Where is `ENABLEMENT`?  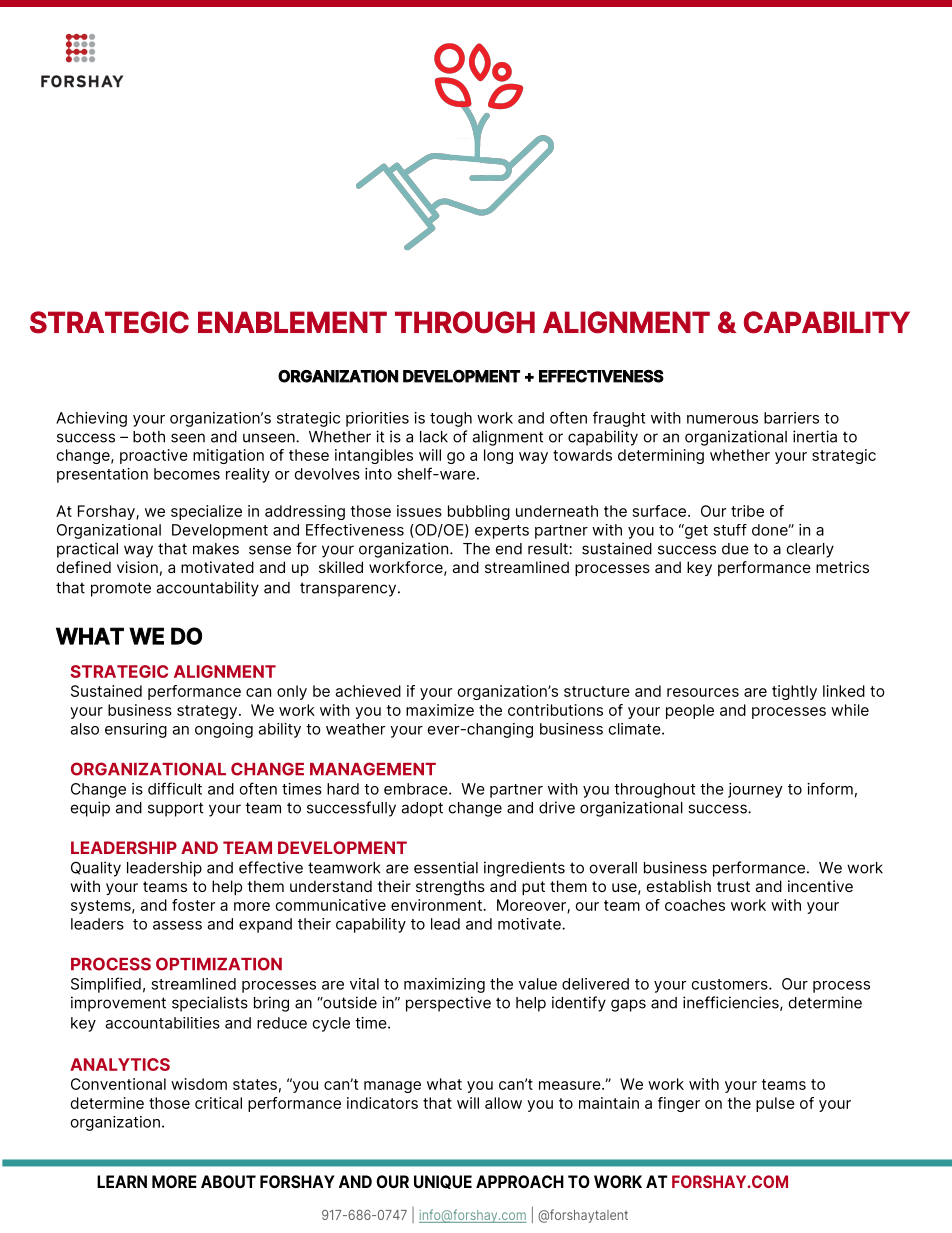
ENABLEMENT is located at coordinates (292, 322).
